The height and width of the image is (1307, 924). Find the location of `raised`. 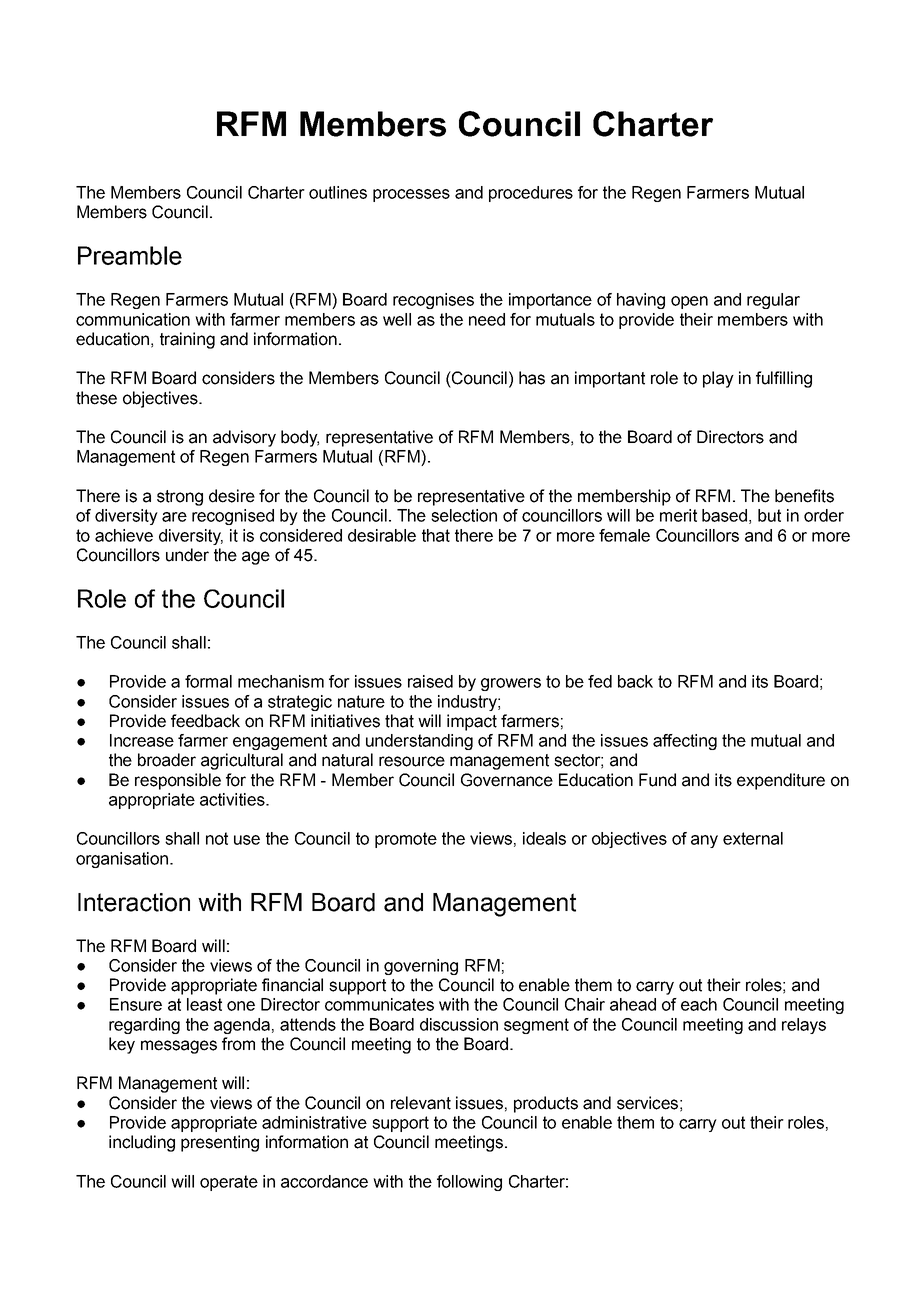

raised is located at coordinates (430, 681).
